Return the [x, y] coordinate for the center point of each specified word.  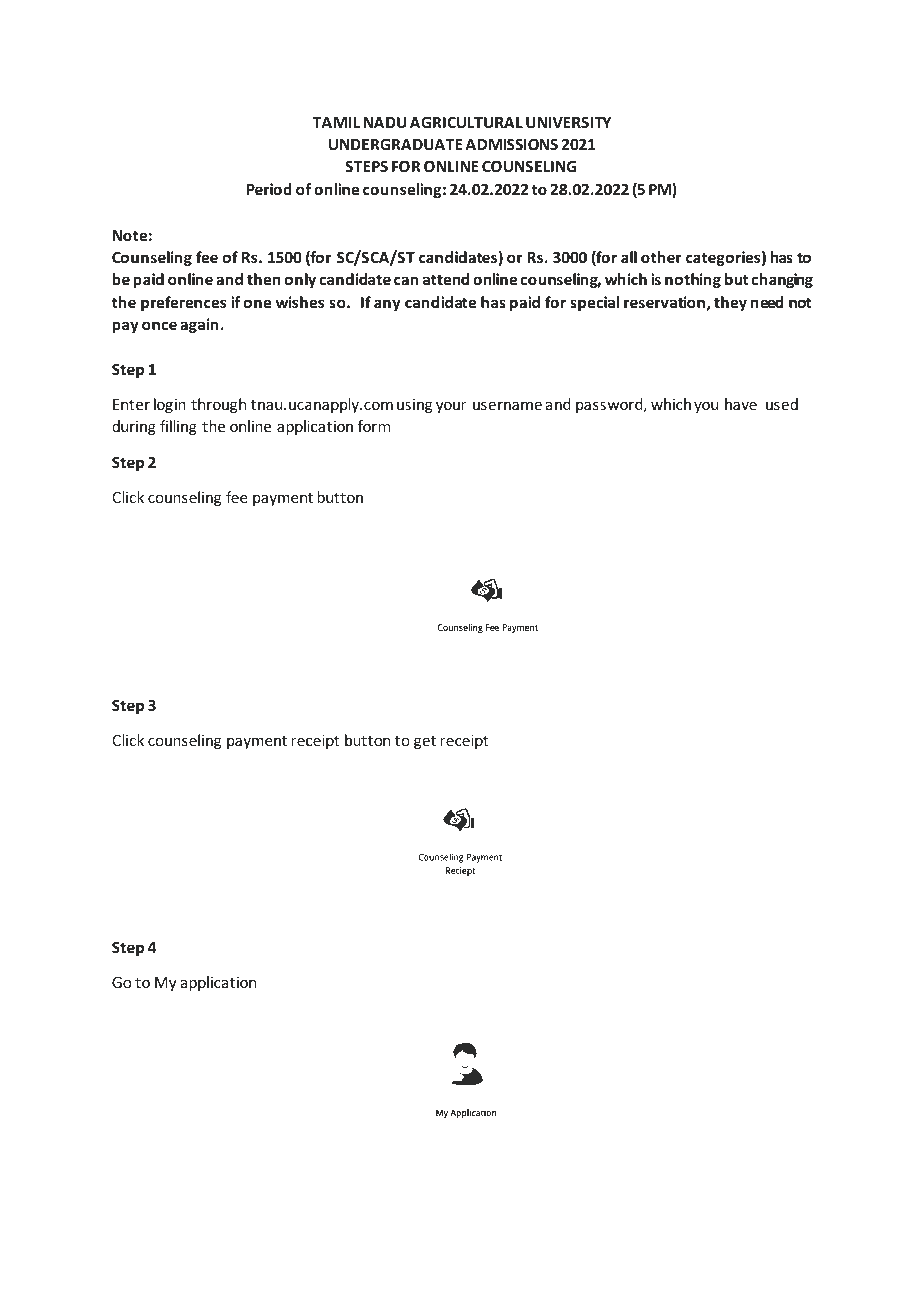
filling [178, 427]
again [199, 325]
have [741, 404]
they [730, 303]
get [425, 742]
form [374, 426]
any [387, 305]
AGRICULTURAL [466, 122]
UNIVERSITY [568, 122]
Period [269, 189]
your [451, 407]
